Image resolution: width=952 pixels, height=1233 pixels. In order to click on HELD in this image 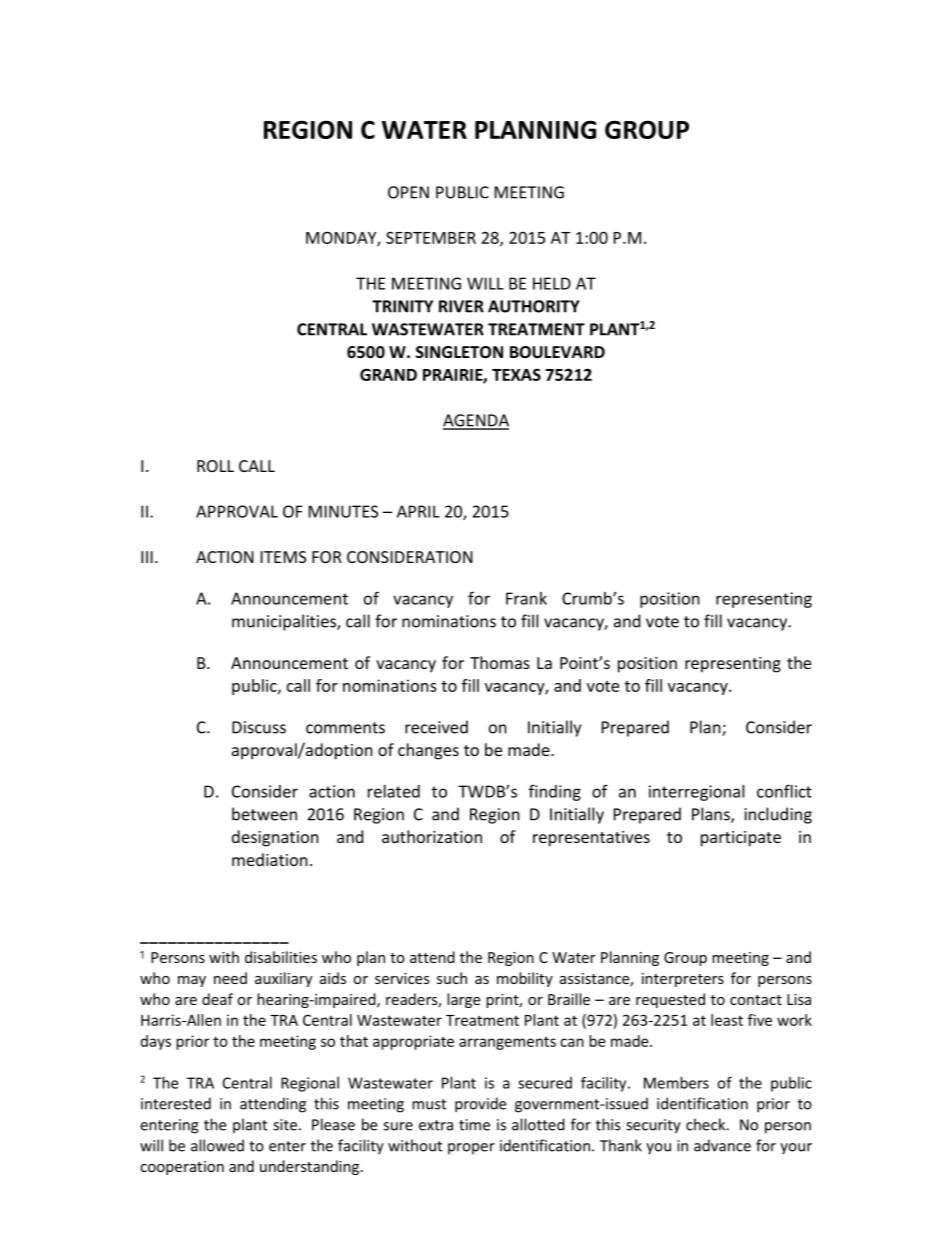, I will do `click(552, 283)`.
